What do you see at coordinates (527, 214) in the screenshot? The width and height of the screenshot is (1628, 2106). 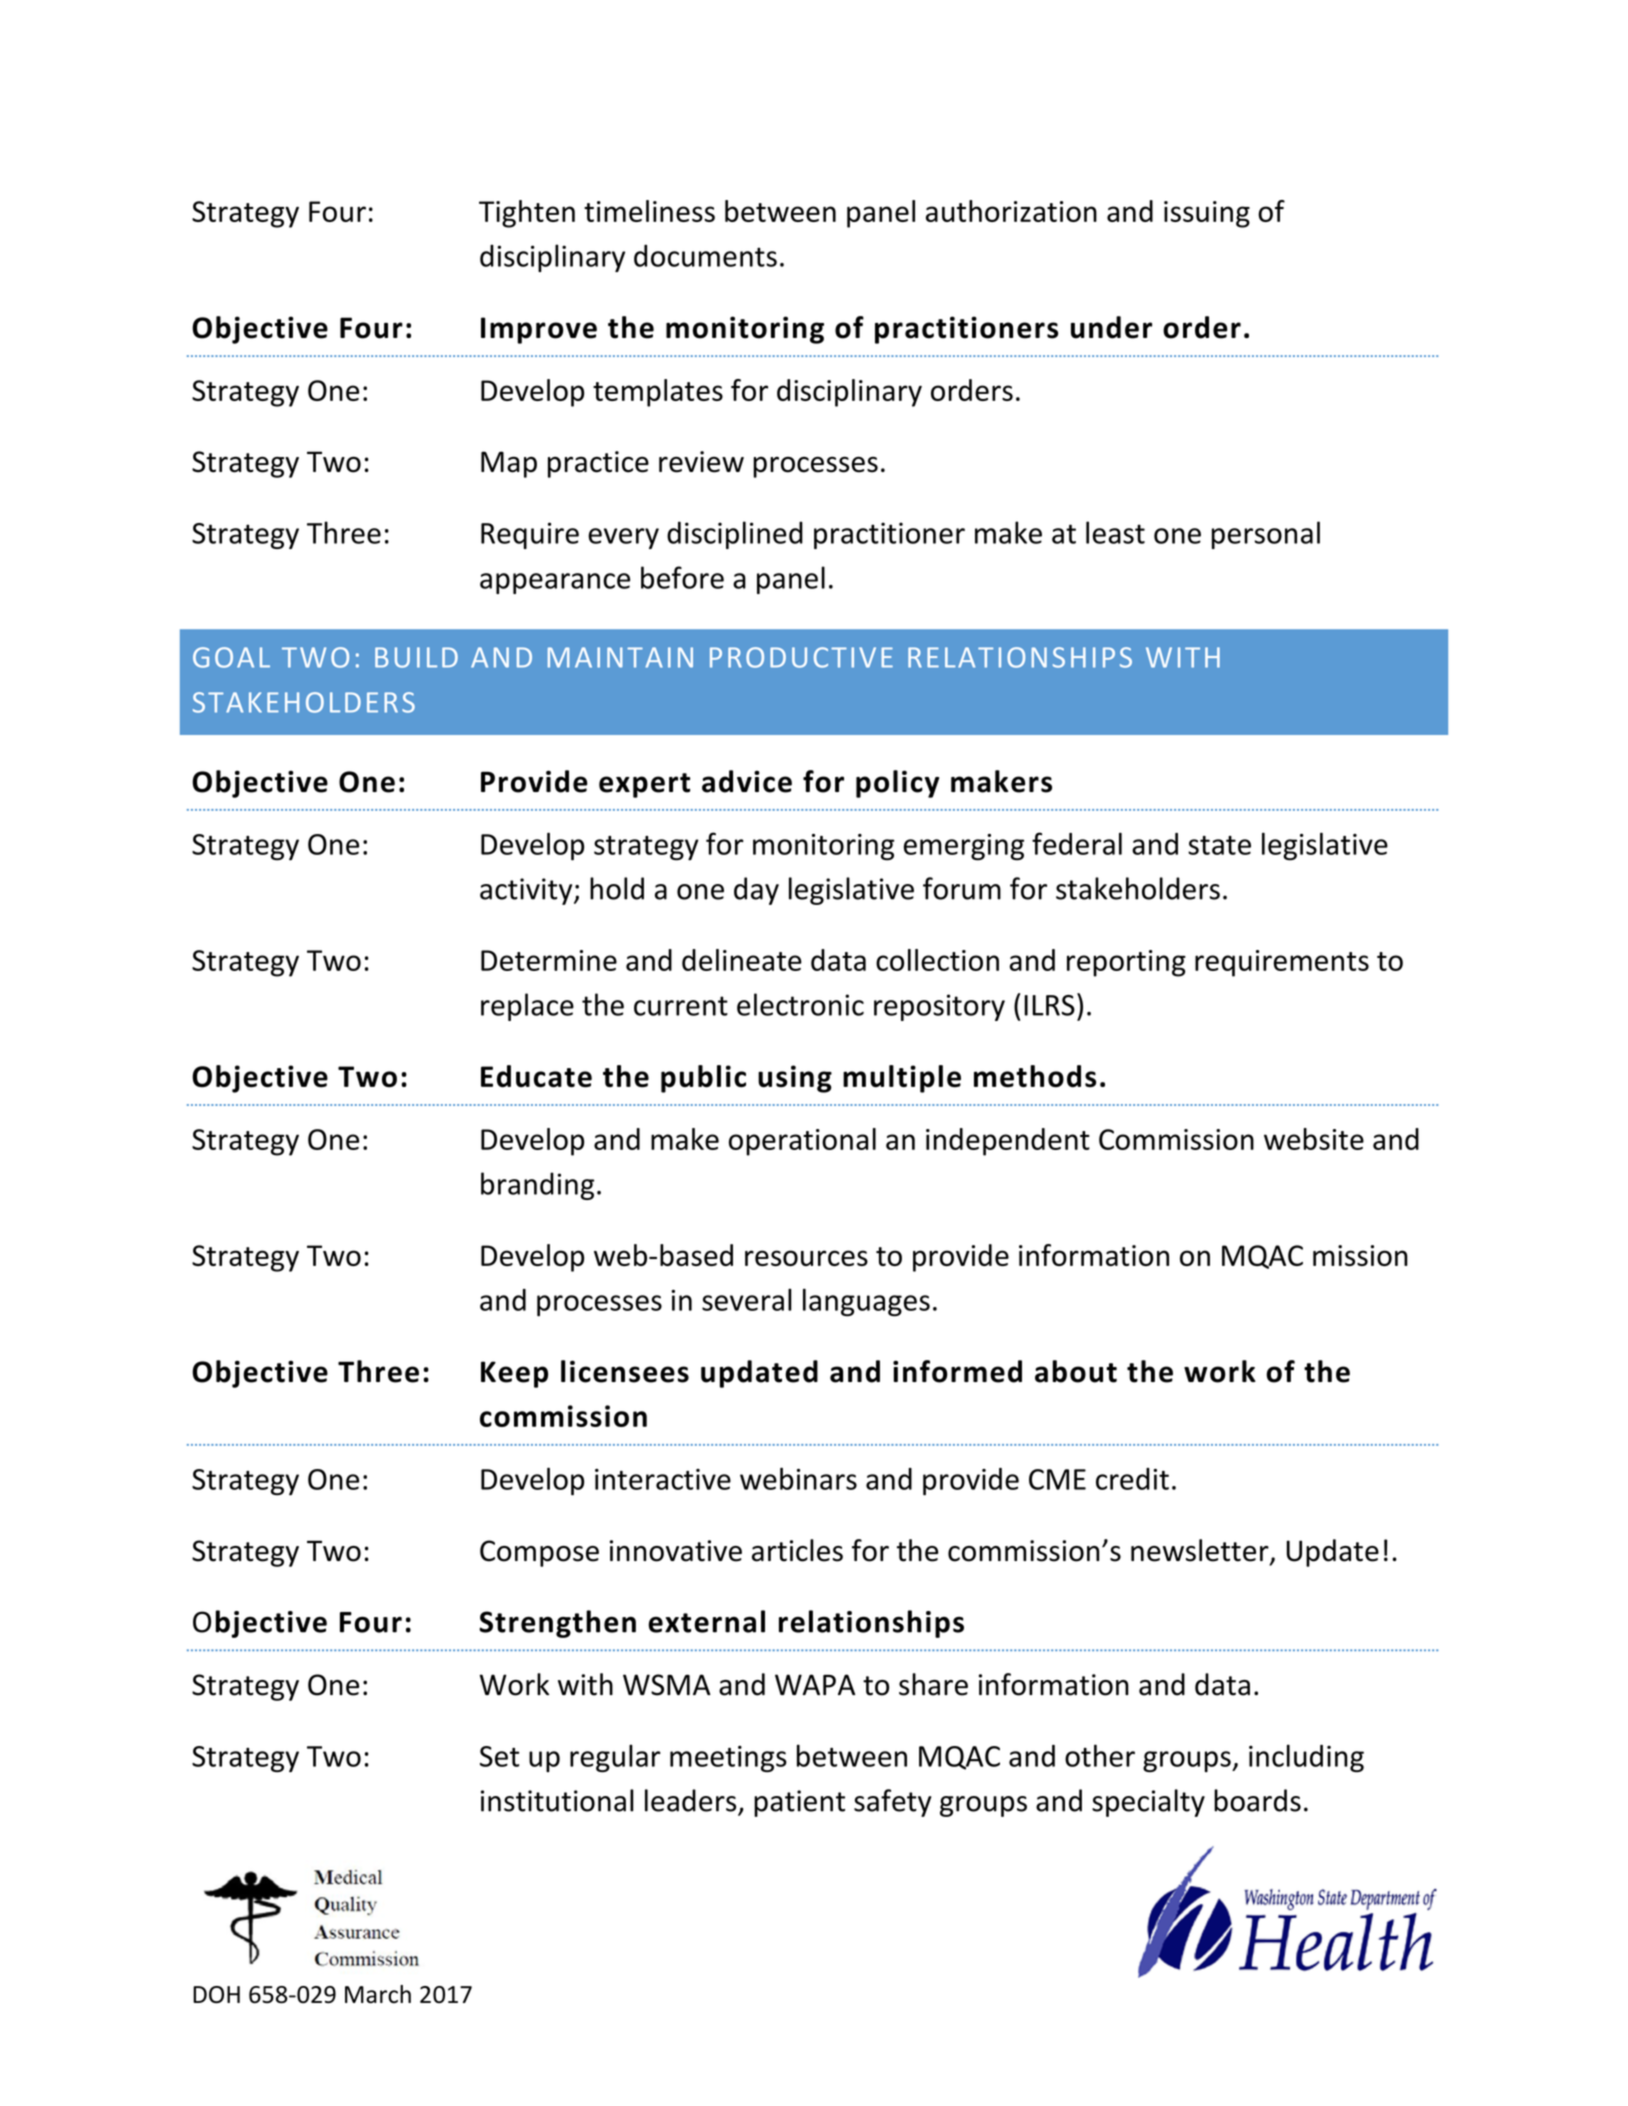 I see `Tighten` at bounding box center [527, 214].
